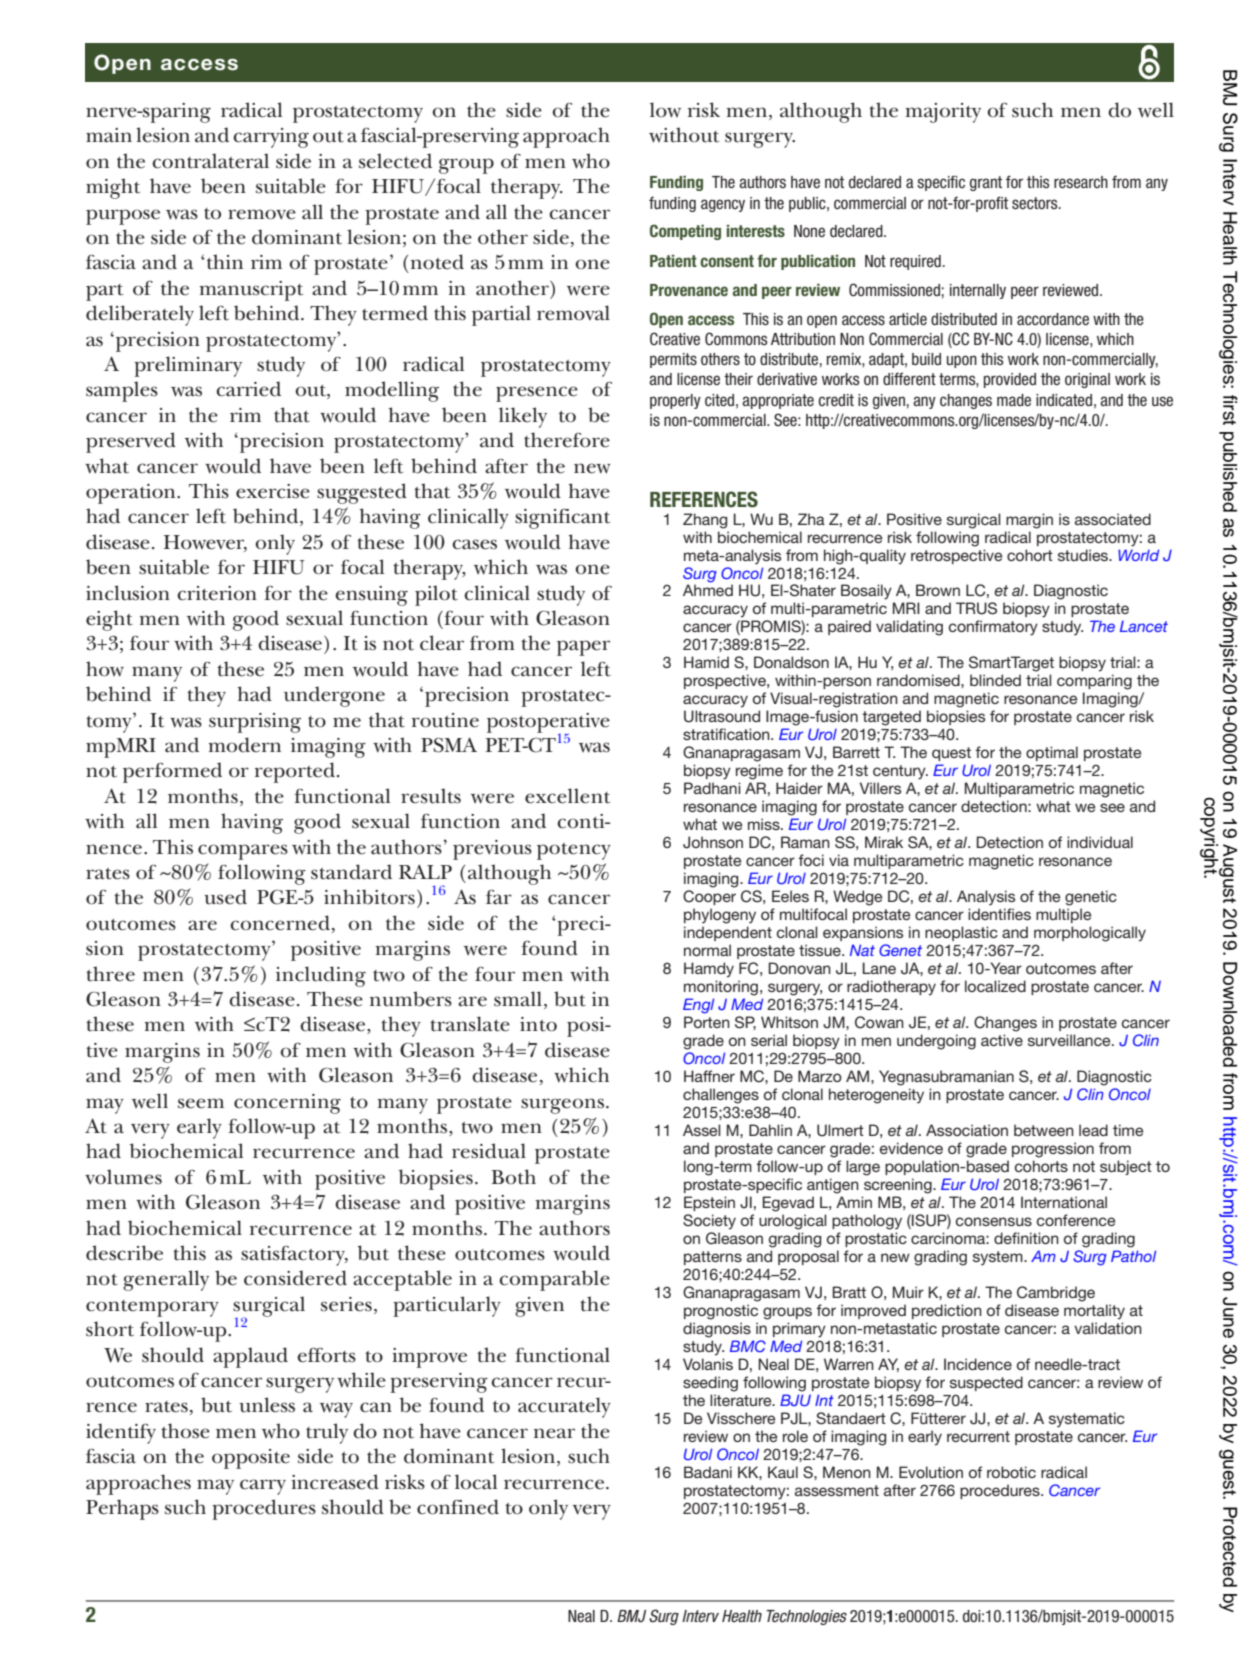  Describe the element at coordinates (210, 161) in the screenshot. I see `contralateral` at that location.
